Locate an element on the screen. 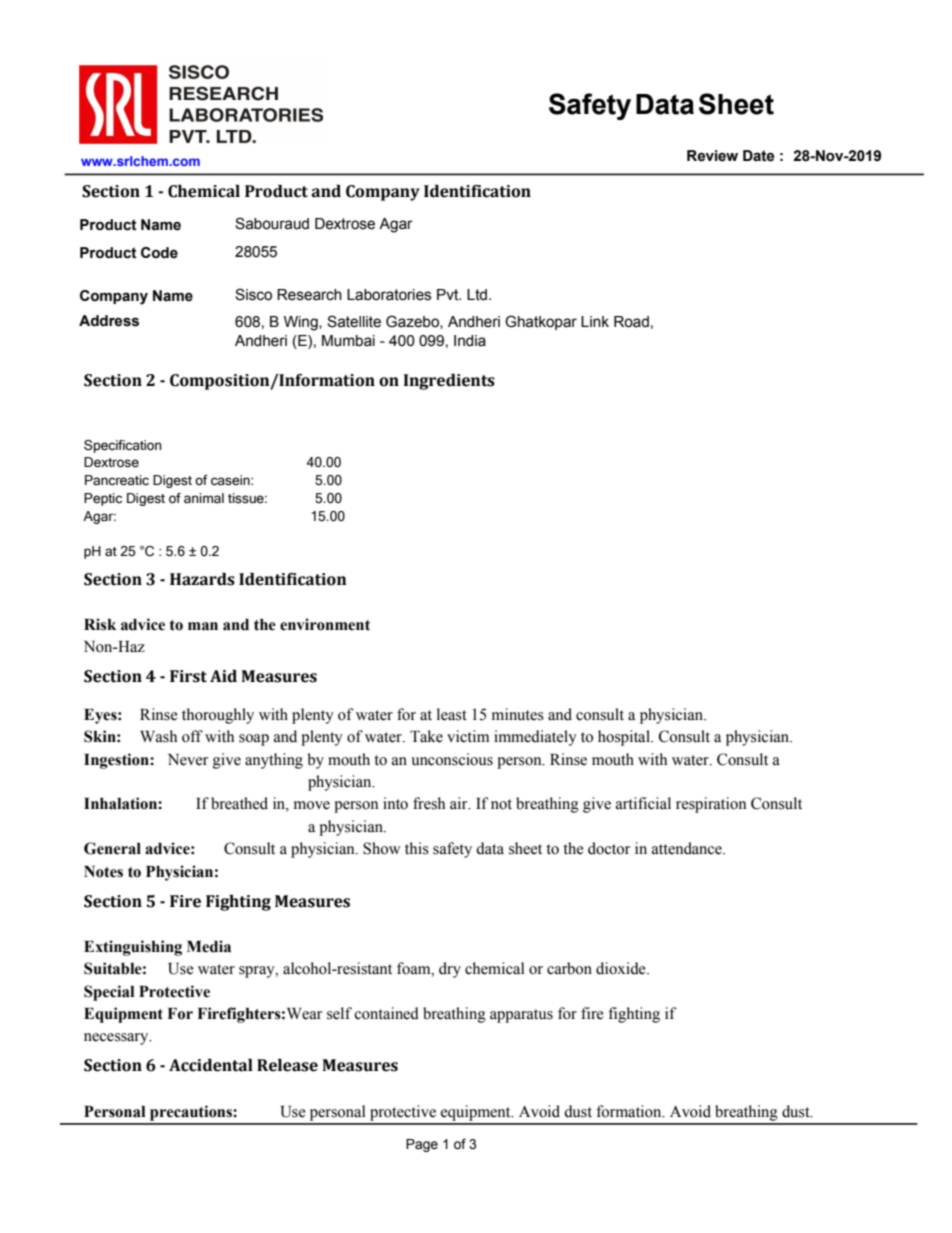 The image size is (952, 1233). Accidental is located at coordinates (211, 1065).
